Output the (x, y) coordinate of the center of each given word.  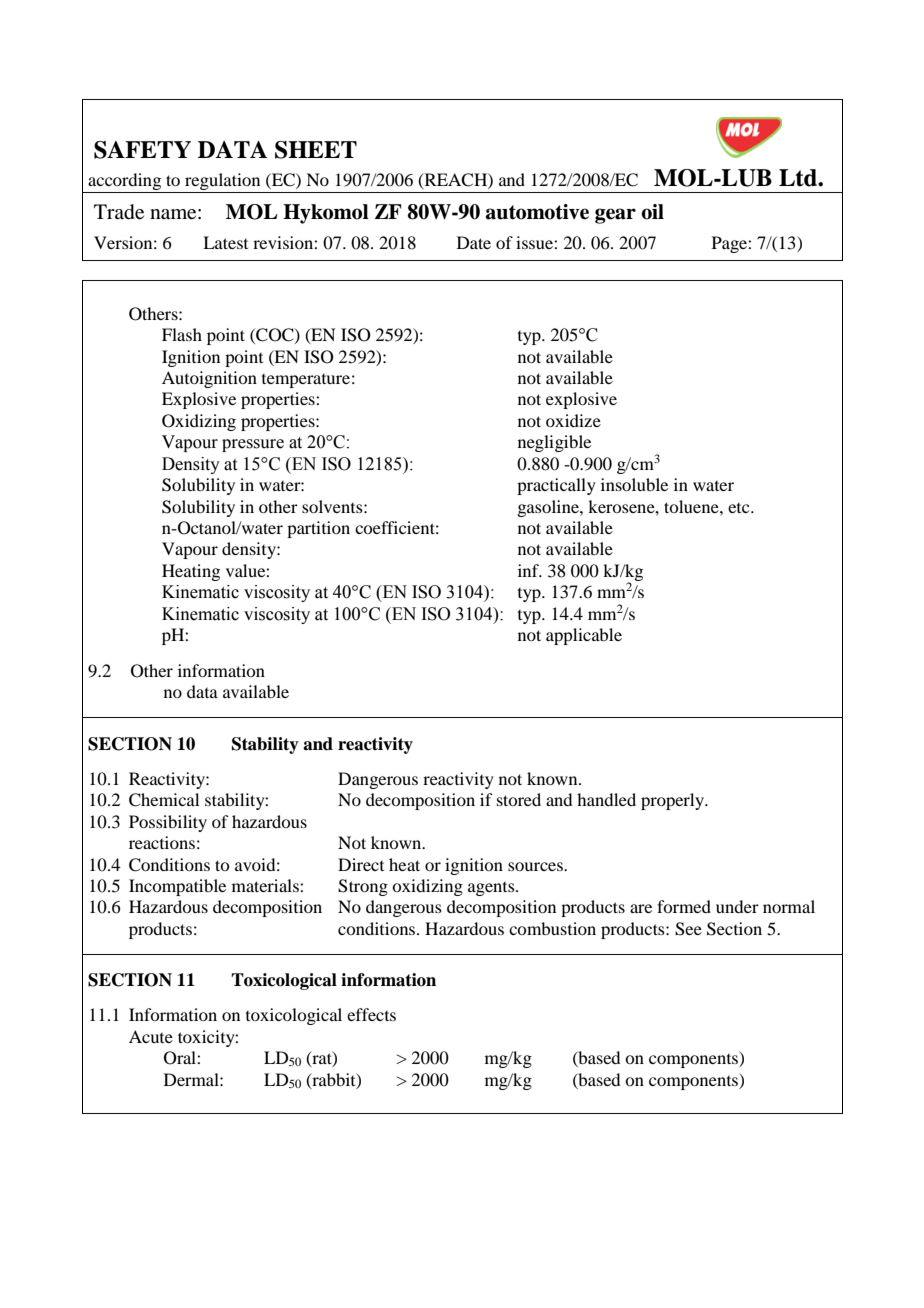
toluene (692, 506)
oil (652, 212)
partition (318, 529)
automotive (537, 212)
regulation (223, 183)
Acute (151, 1036)
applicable (584, 636)
